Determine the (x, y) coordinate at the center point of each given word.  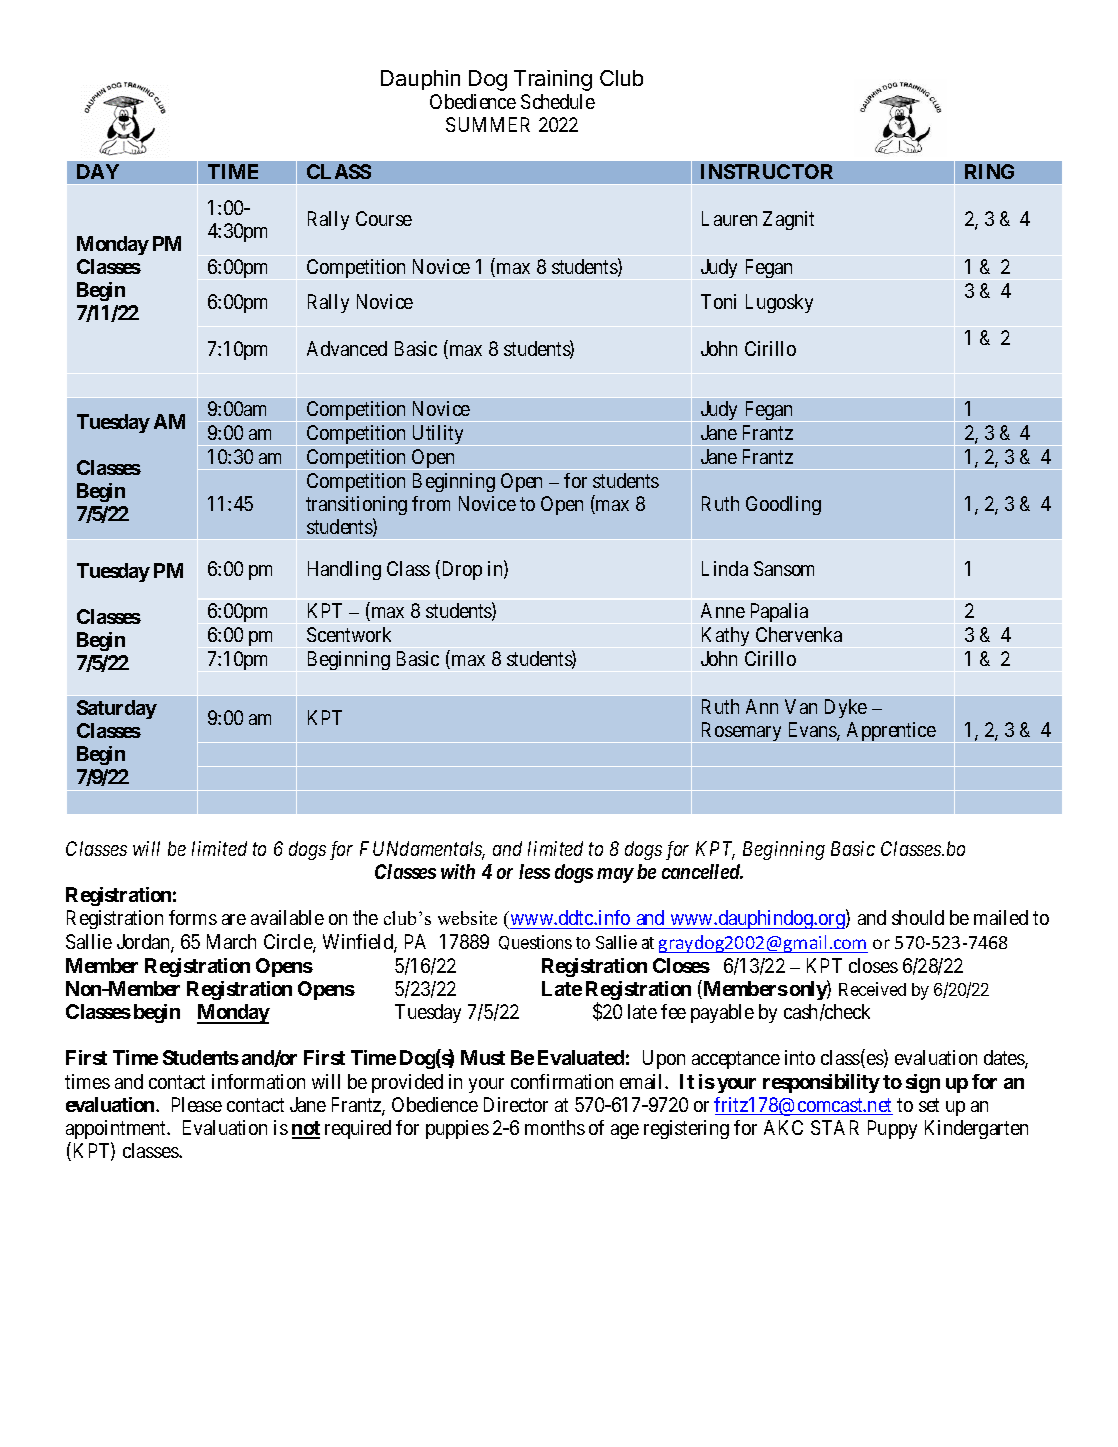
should (918, 917)
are (234, 919)
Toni (718, 301)
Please (197, 1104)
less (534, 871)
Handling (344, 570)
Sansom (784, 568)
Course (384, 218)
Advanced (347, 348)
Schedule (558, 101)
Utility (438, 435)
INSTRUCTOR (767, 171)
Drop (460, 570)
